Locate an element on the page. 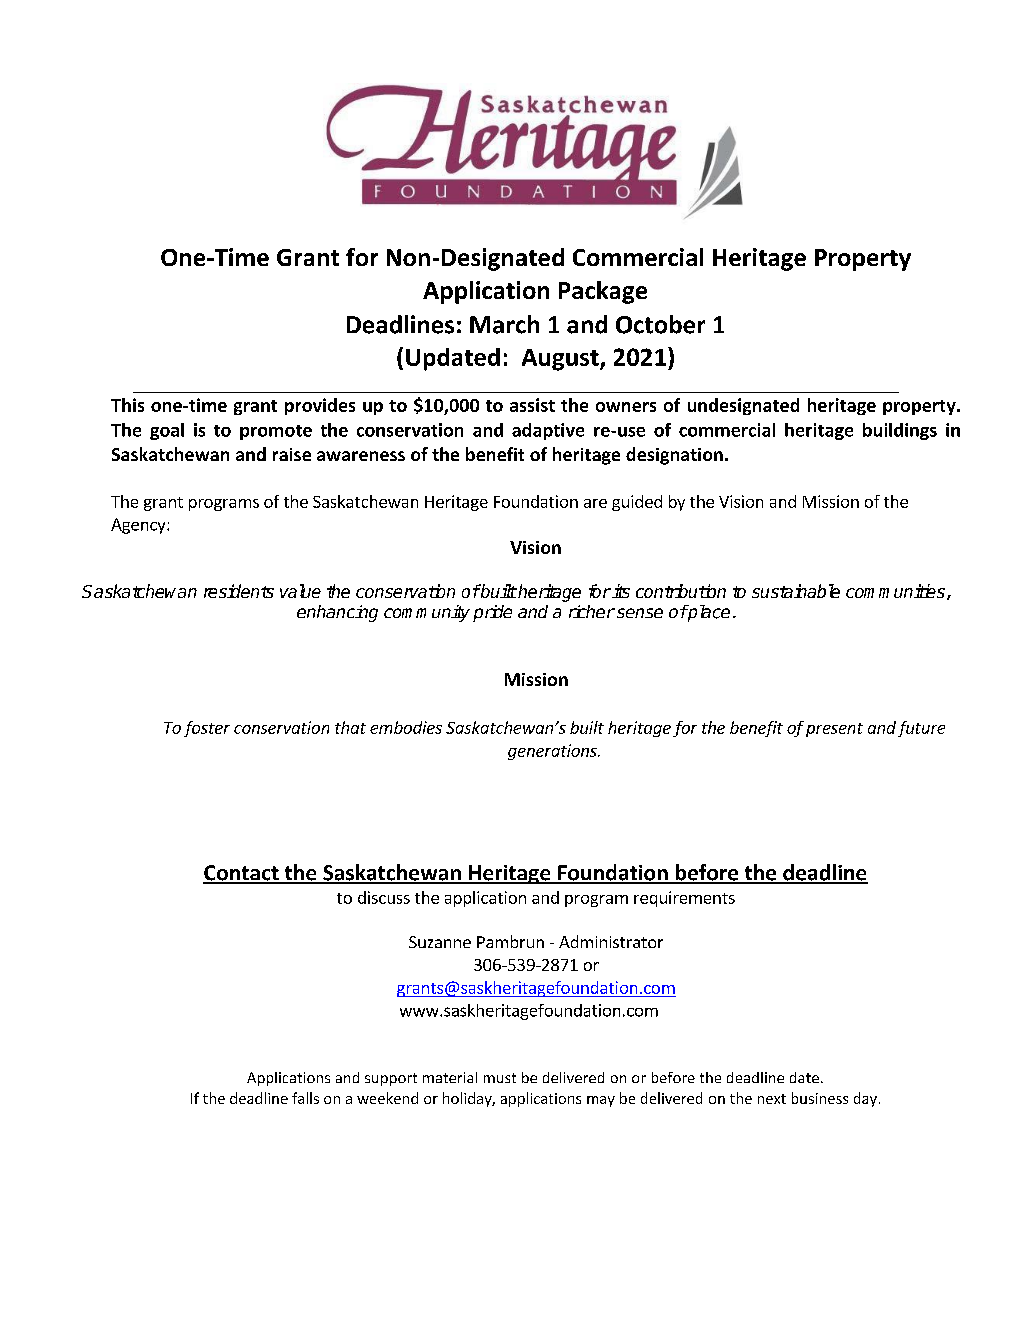 Image resolution: width=1031 pixels, height=1334 pixels. March is located at coordinates (504, 324).
